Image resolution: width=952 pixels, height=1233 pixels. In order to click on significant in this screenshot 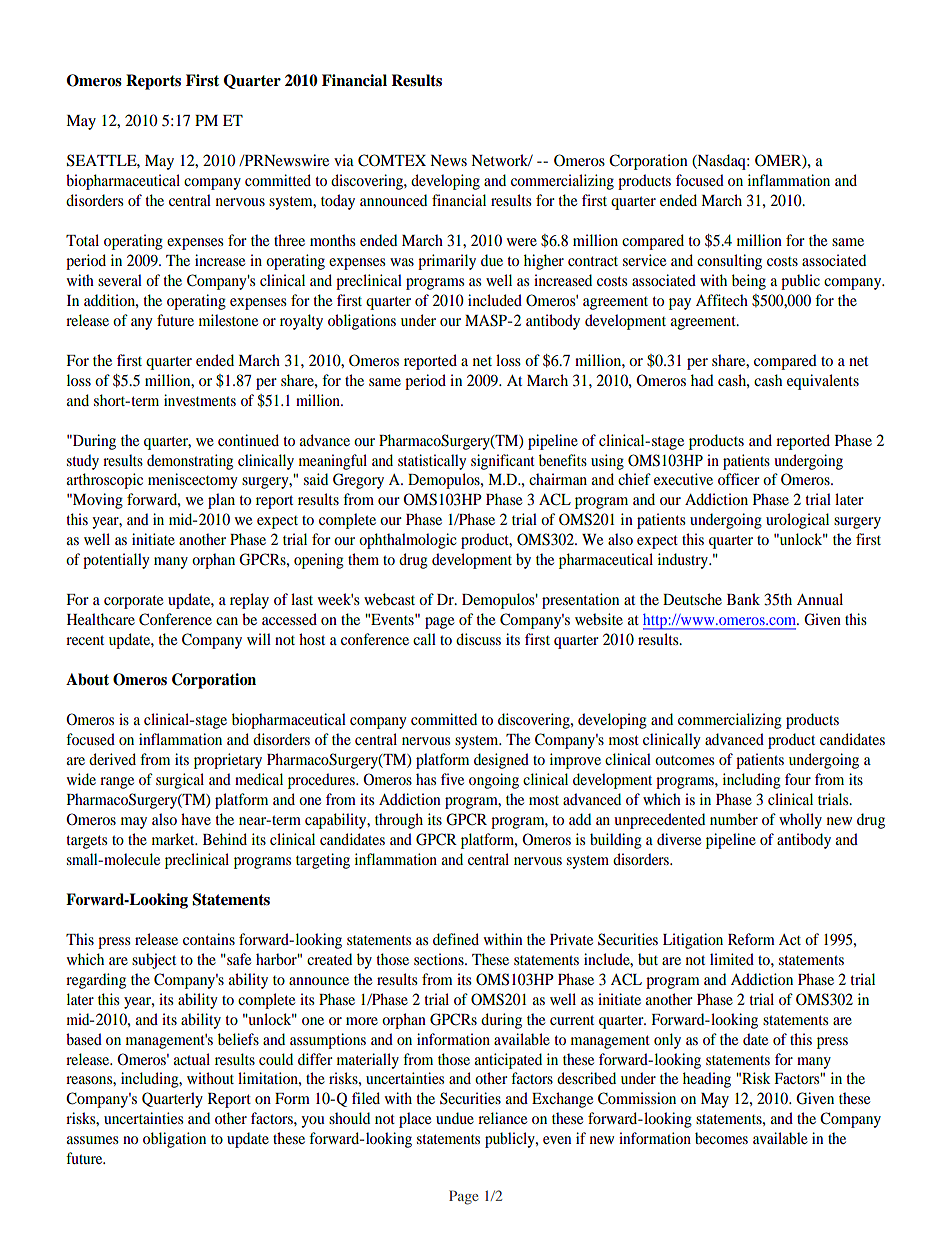, I will do `click(503, 462)`.
